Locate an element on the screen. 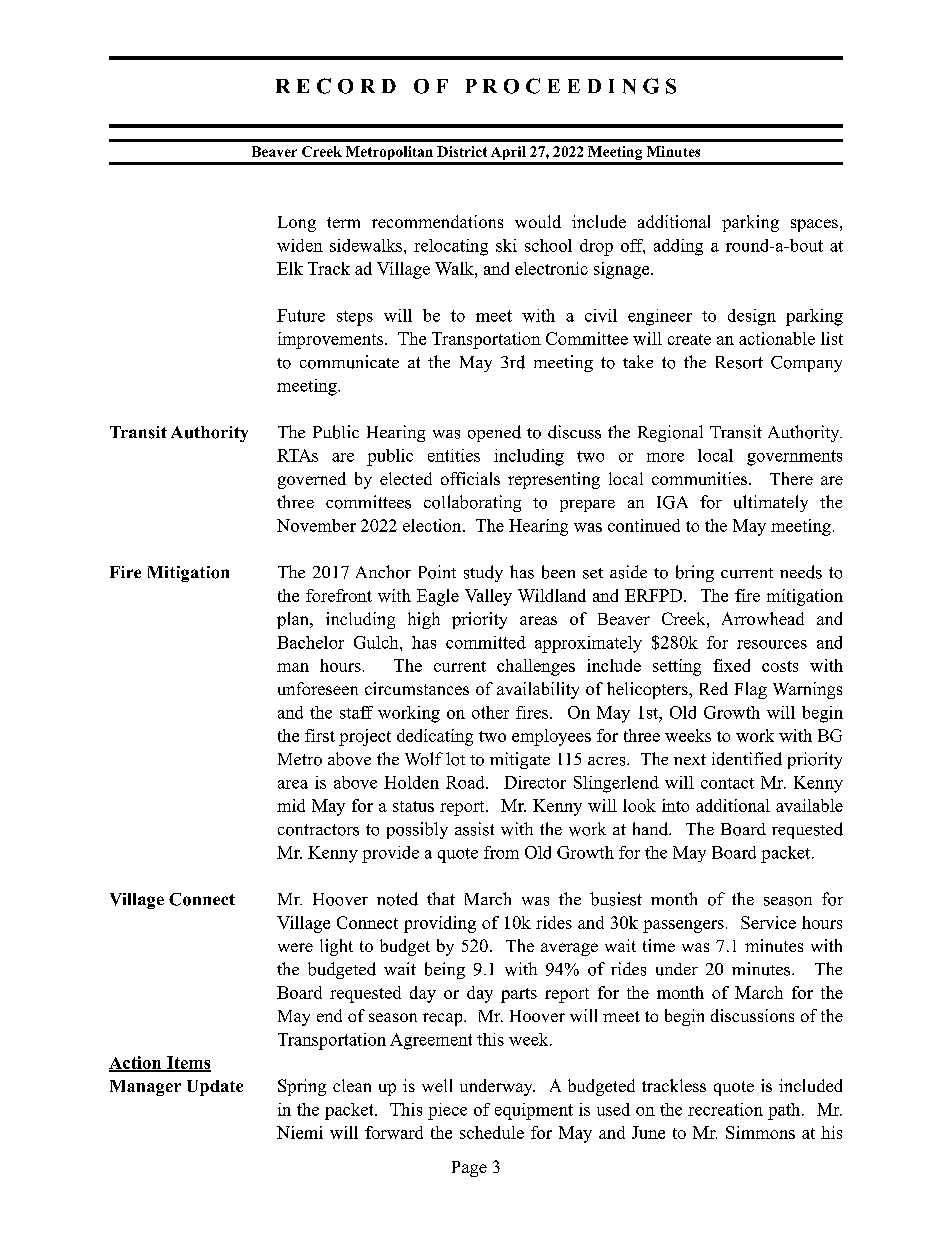  Simmons is located at coordinates (760, 1132).
